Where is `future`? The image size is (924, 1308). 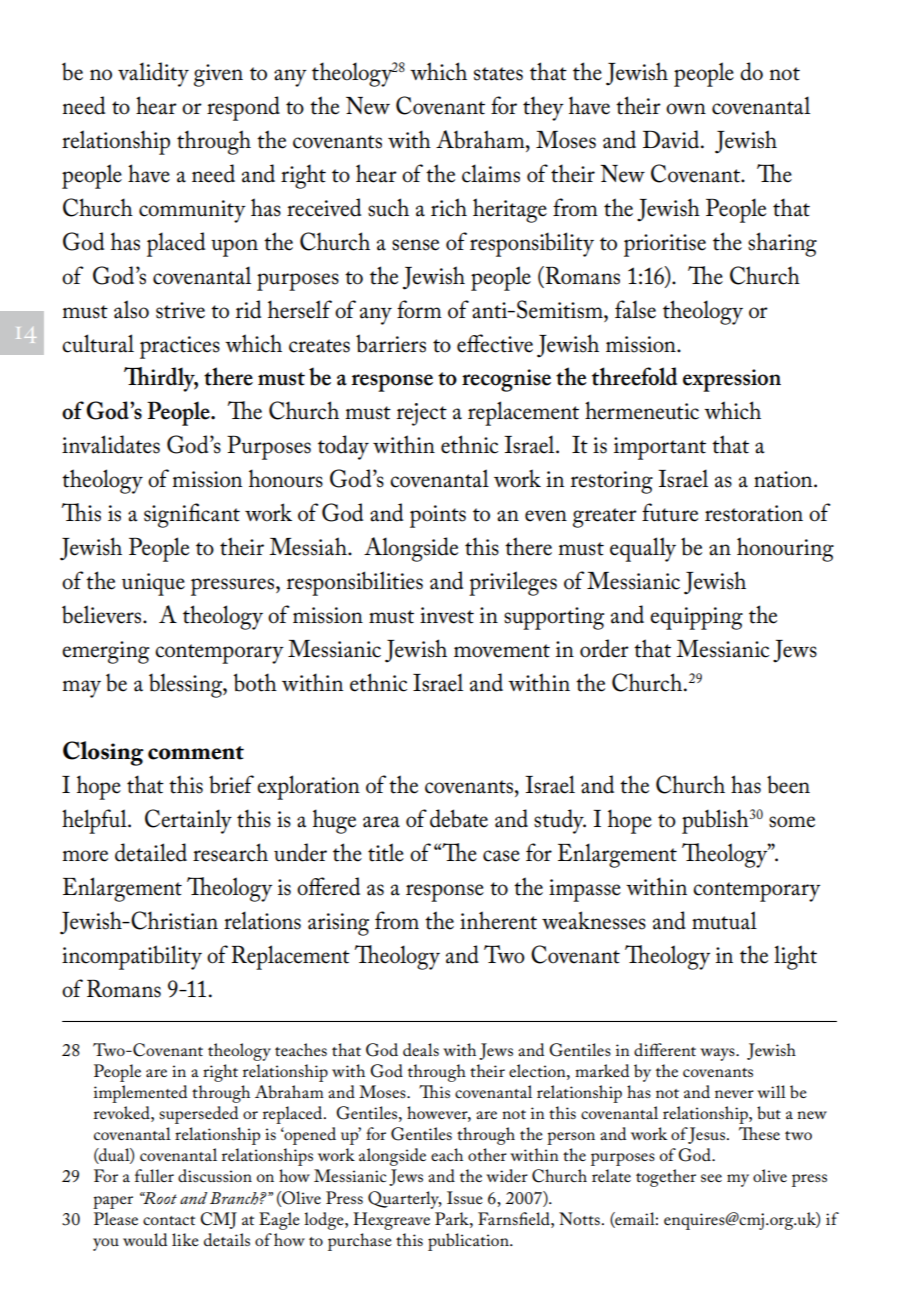
future is located at coordinates (670, 512).
